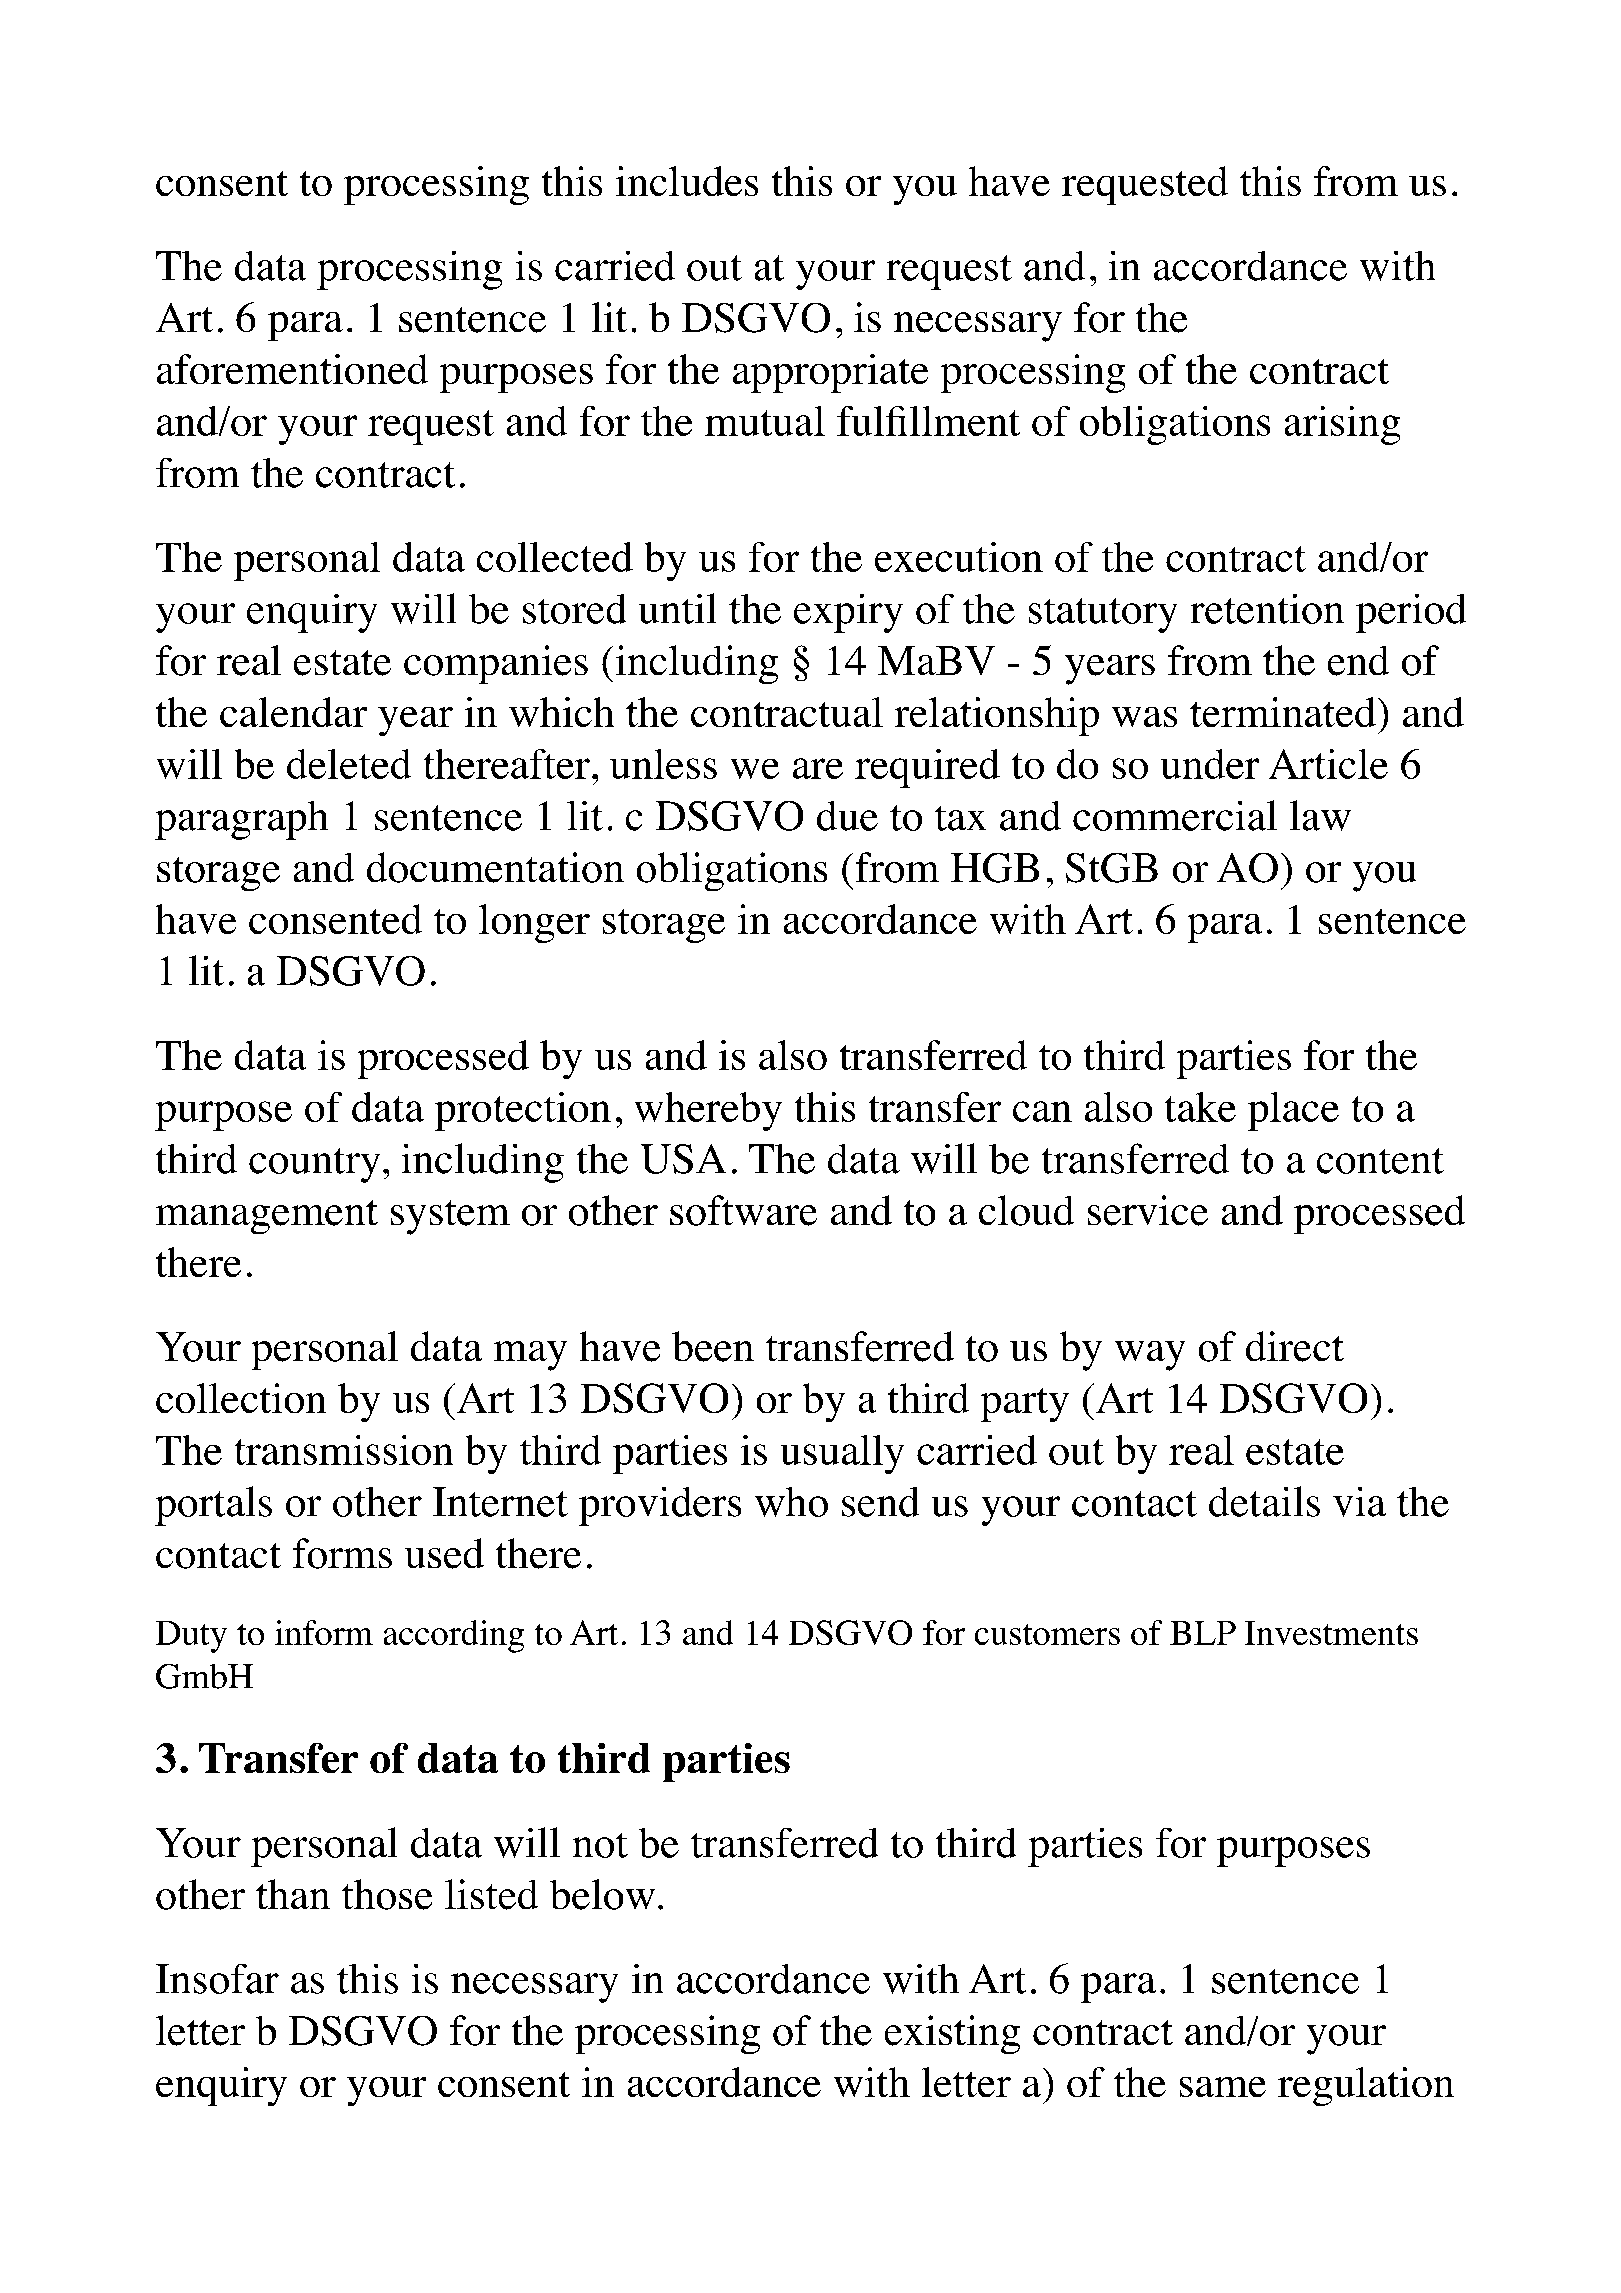 The width and height of the screenshot is (1621, 2293). Describe the element at coordinates (1293, 1111) in the screenshot. I see `place` at that location.
